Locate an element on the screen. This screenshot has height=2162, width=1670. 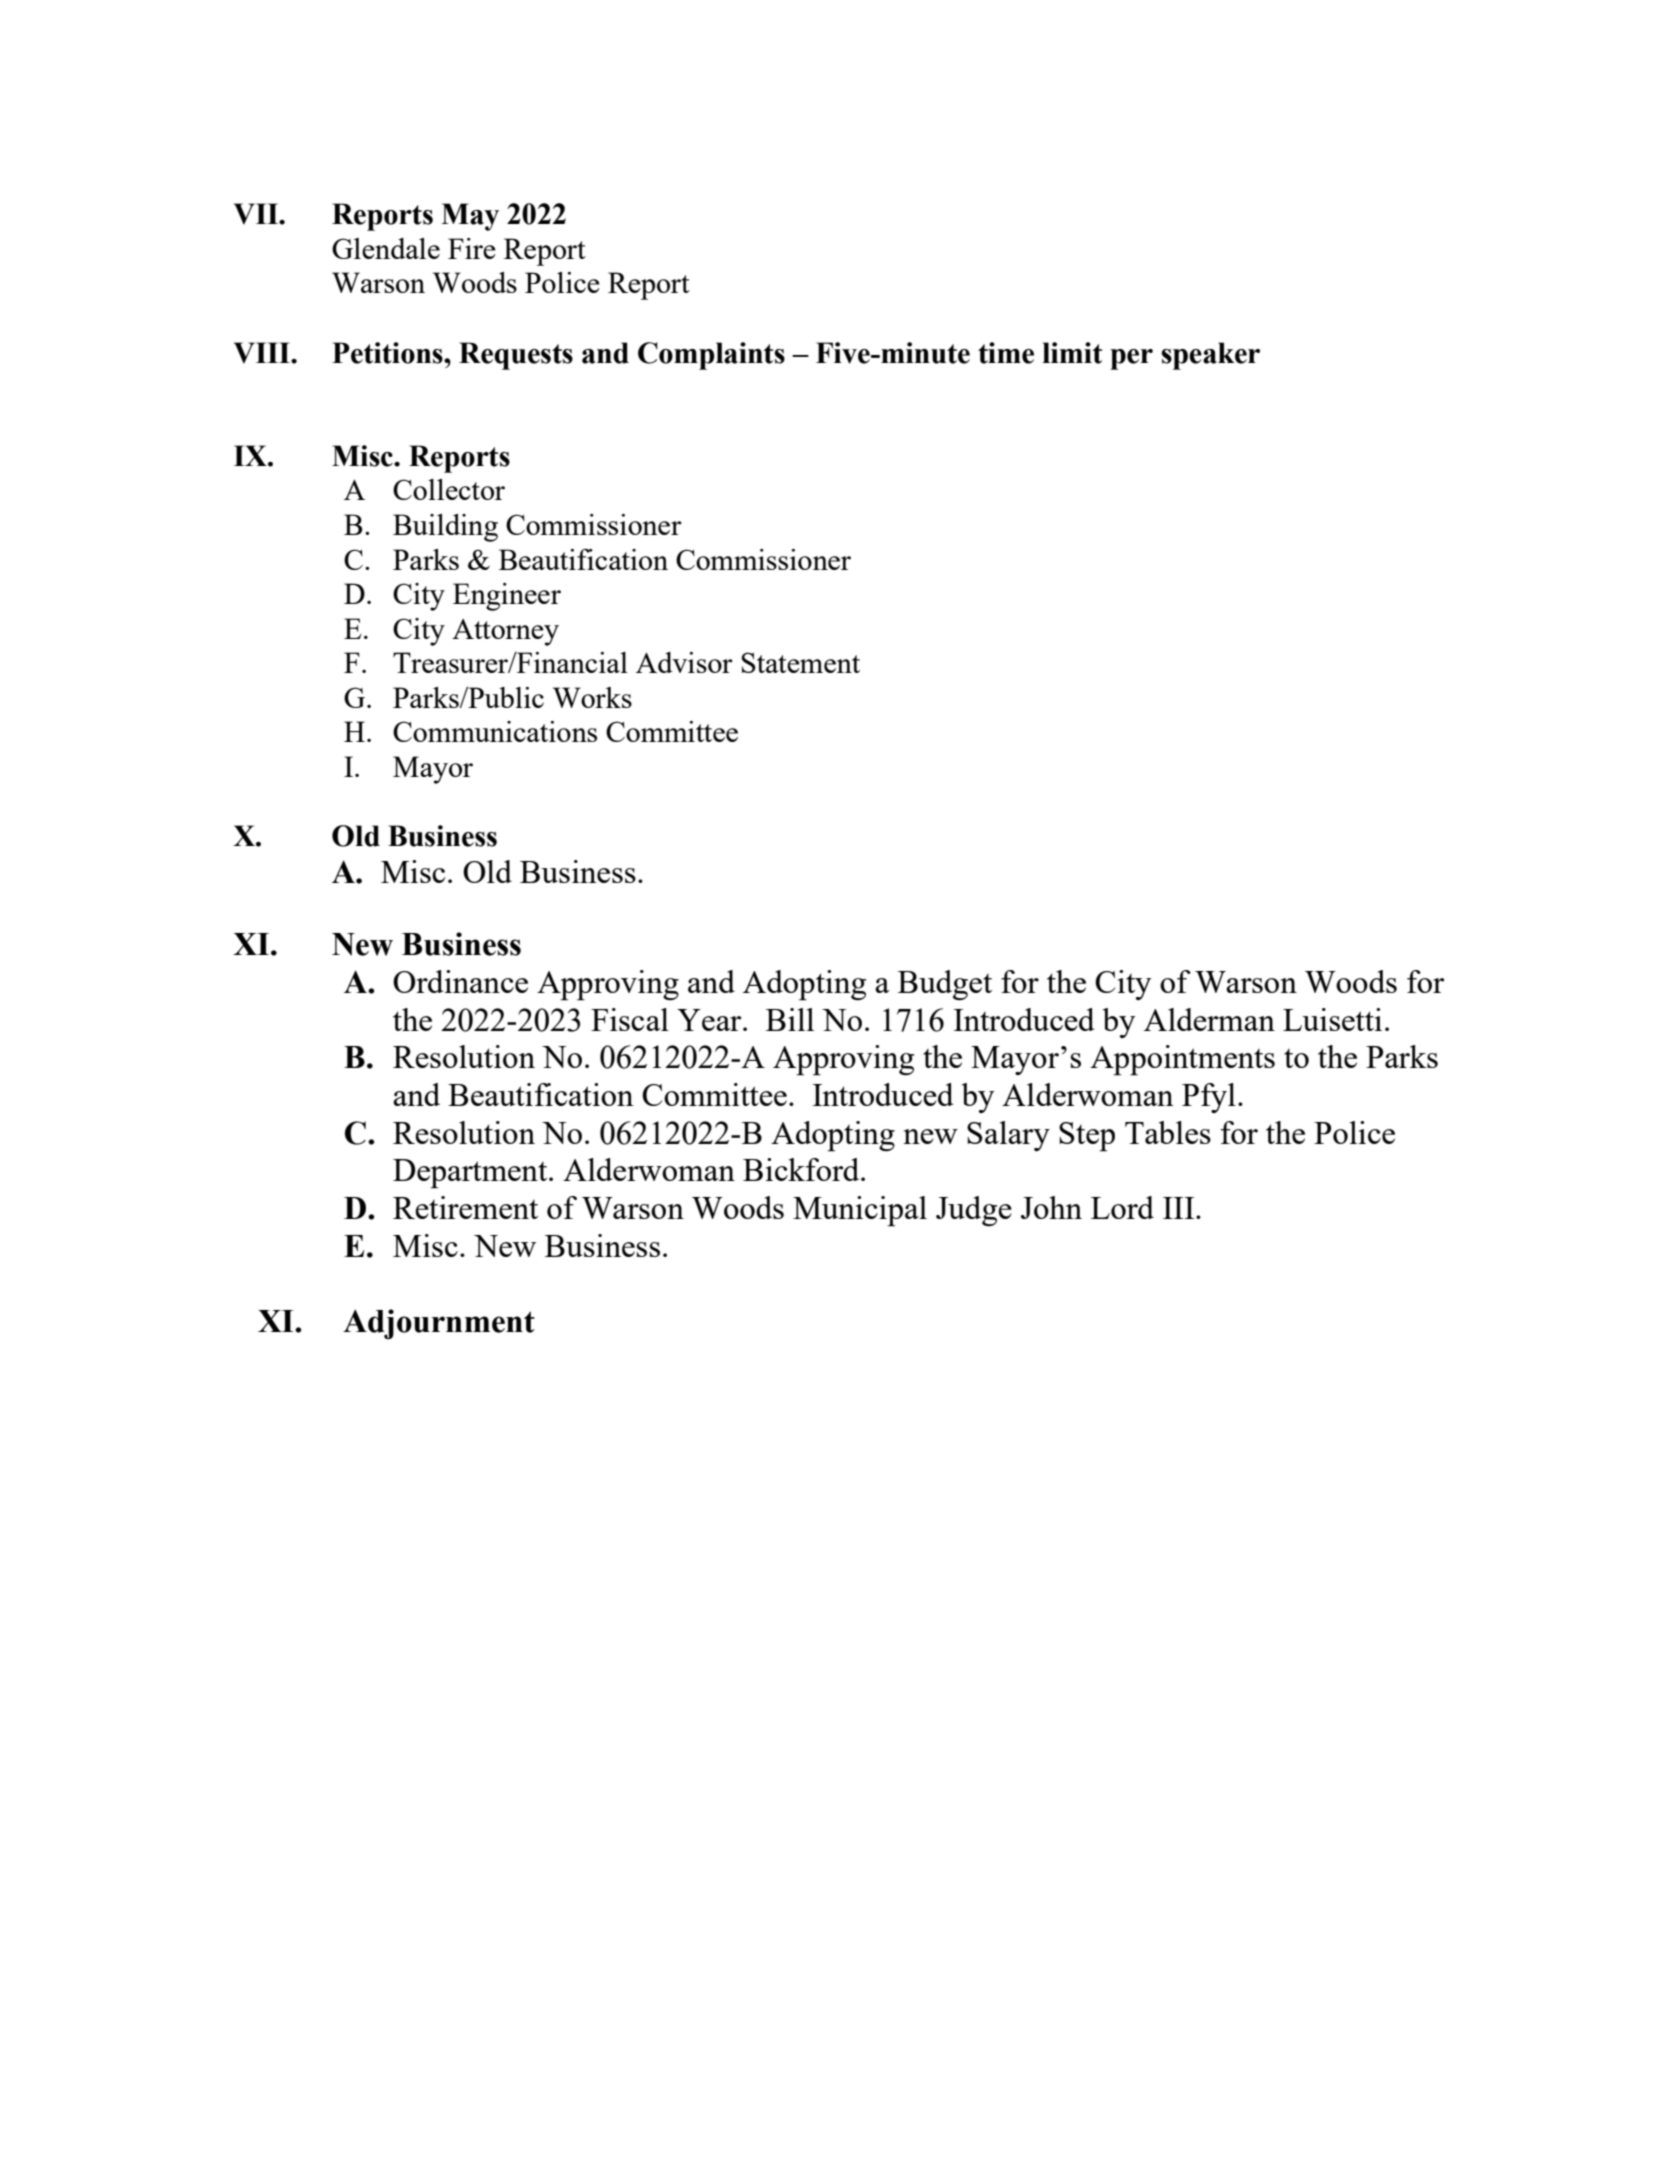
Complaints is located at coordinates (711, 356).
